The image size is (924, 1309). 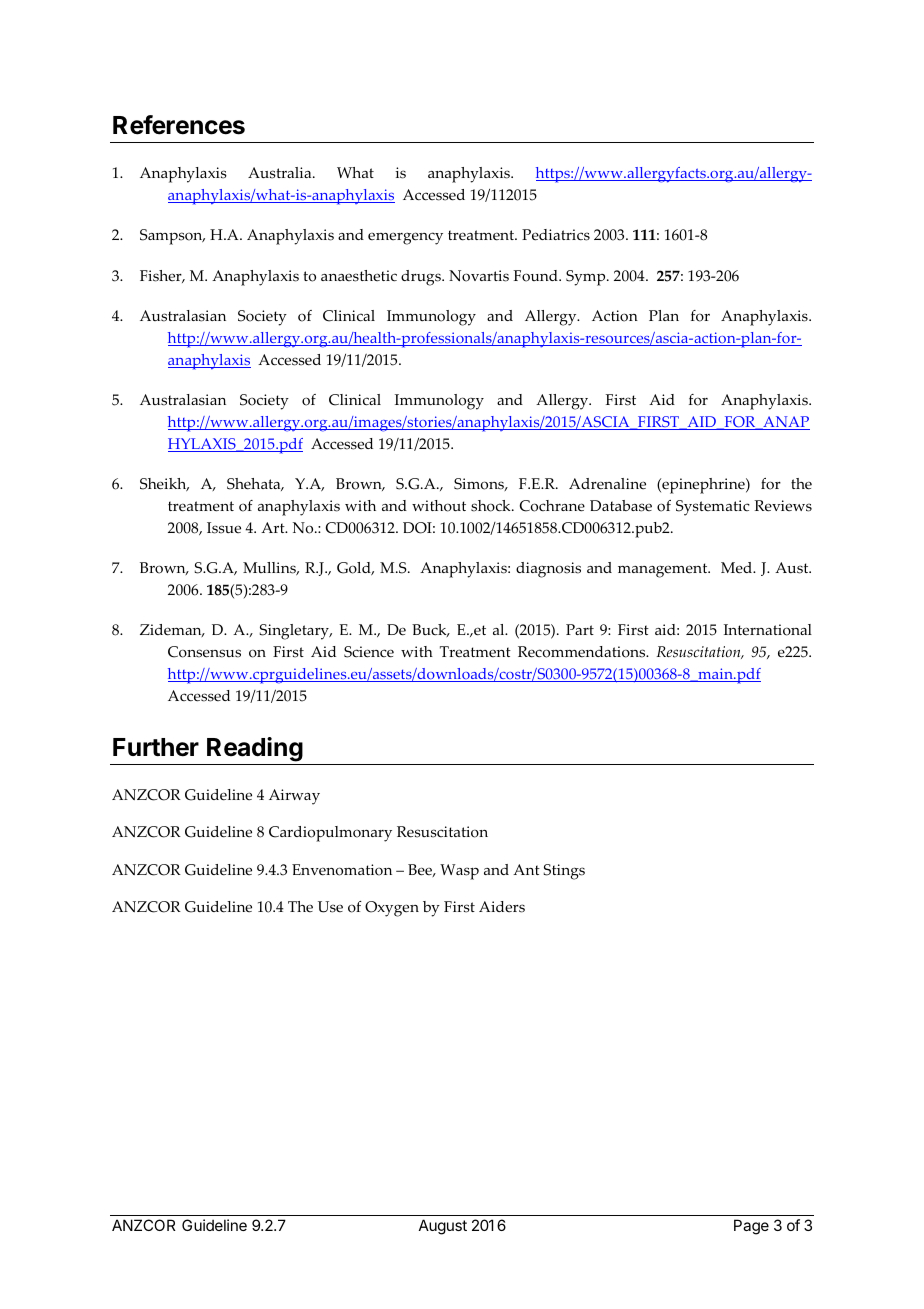 I want to click on Pediatrics, so click(x=556, y=235).
